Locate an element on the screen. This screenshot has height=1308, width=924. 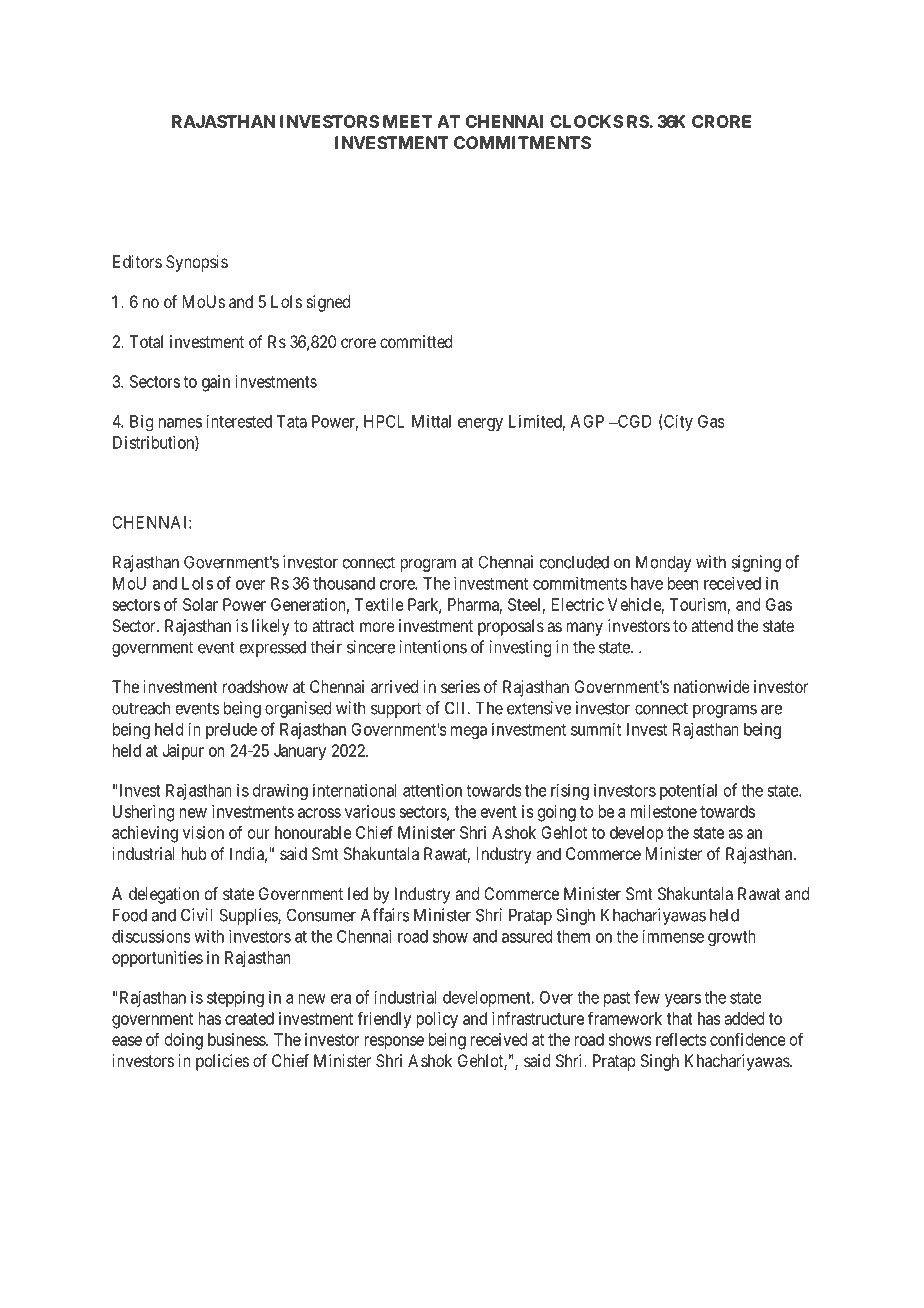
doing is located at coordinates (184, 1041).
